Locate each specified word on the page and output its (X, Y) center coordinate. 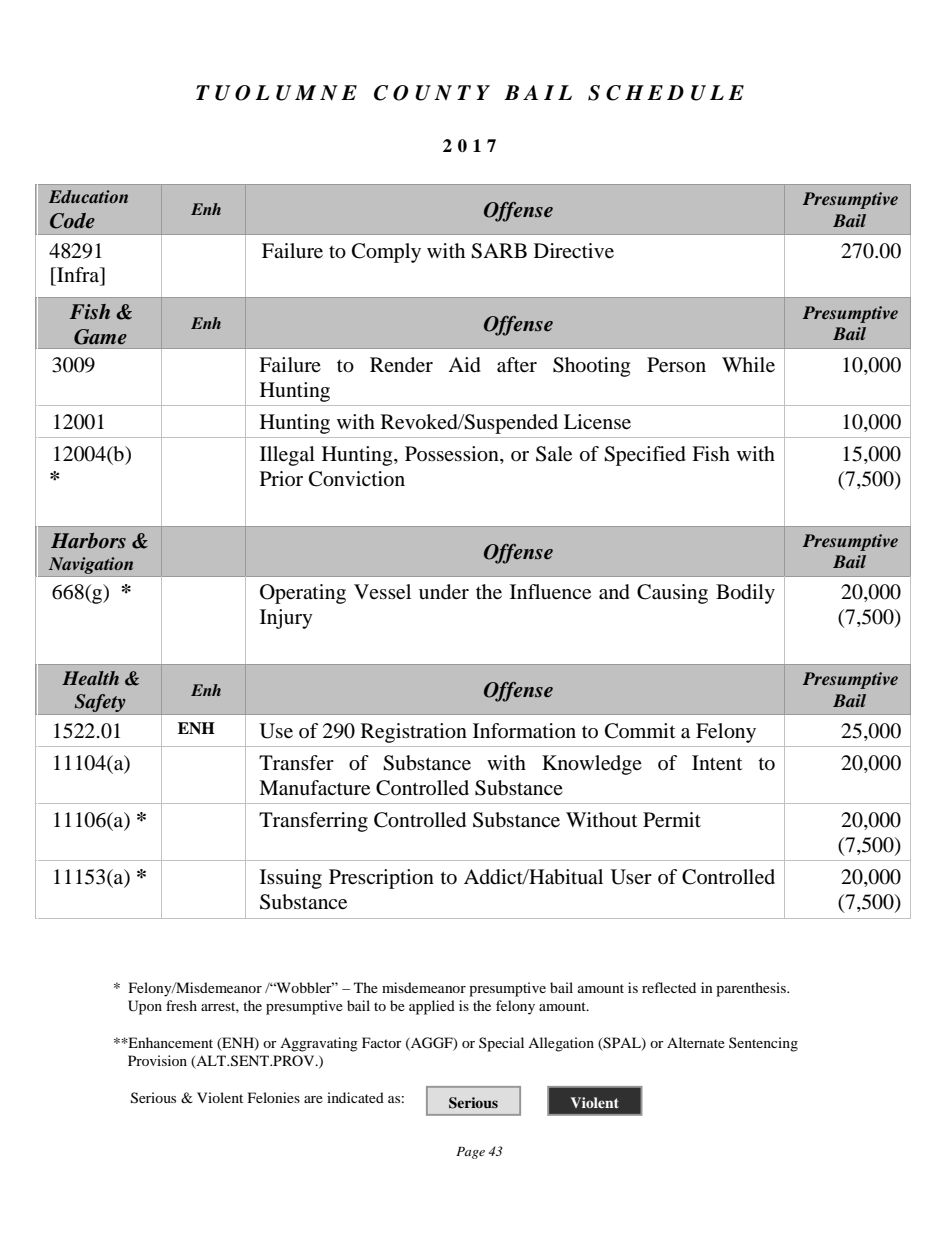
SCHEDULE (666, 93)
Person (676, 365)
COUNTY (432, 93)
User (631, 877)
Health (90, 678)
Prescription (381, 879)
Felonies (274, 1097)
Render (401, 365)
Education (88, 196)
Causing (672, 594)
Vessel (382, 592)
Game (100, 337)
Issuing (291, 879)
